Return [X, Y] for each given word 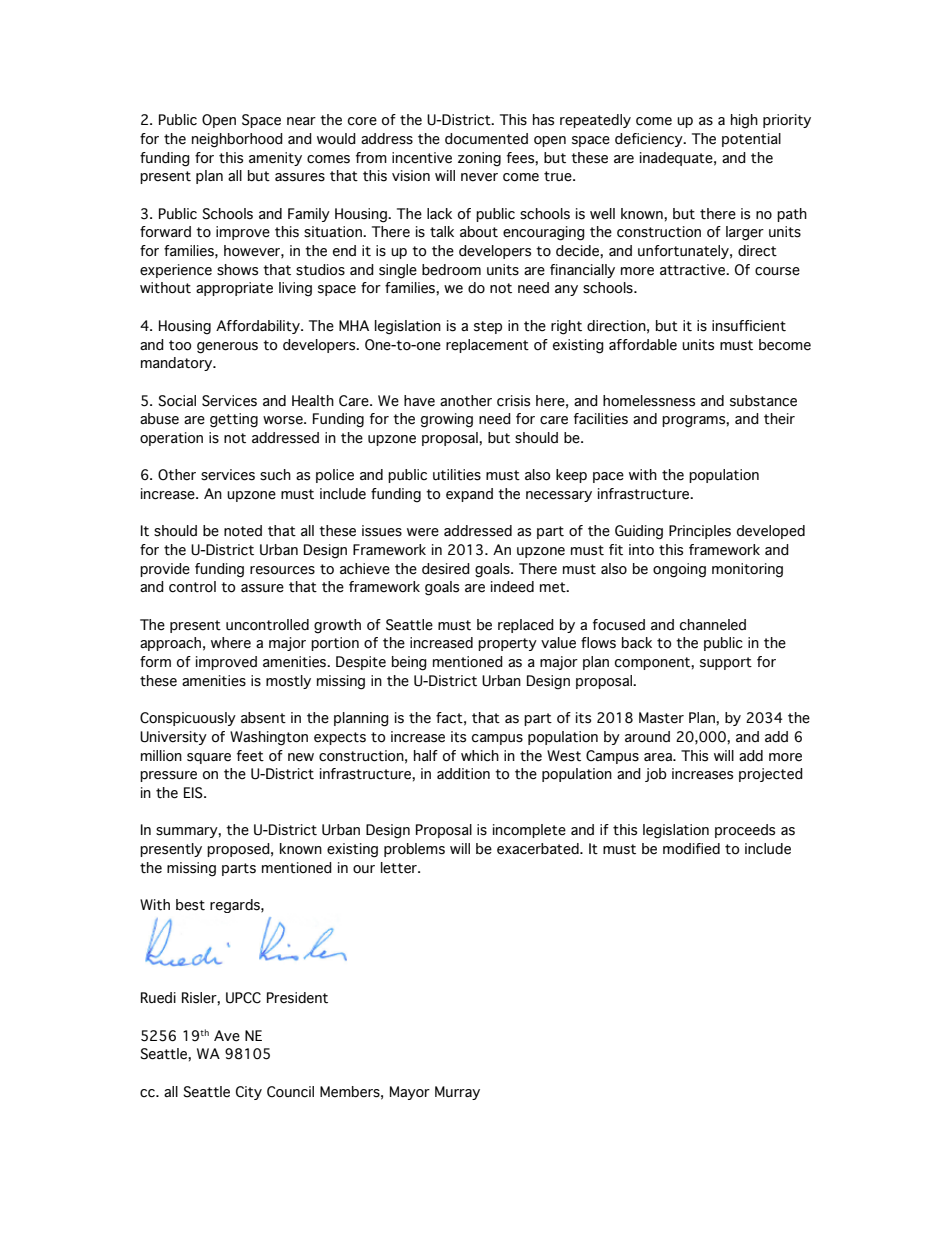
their [779, 419]
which [480, 756]
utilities [457, 475]
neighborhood [237, 140]
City [249, 1093]
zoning [479, 159]
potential [751, 140]
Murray [457, 1093]
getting [234, 420]
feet [250, 756]
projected [771, 775]
